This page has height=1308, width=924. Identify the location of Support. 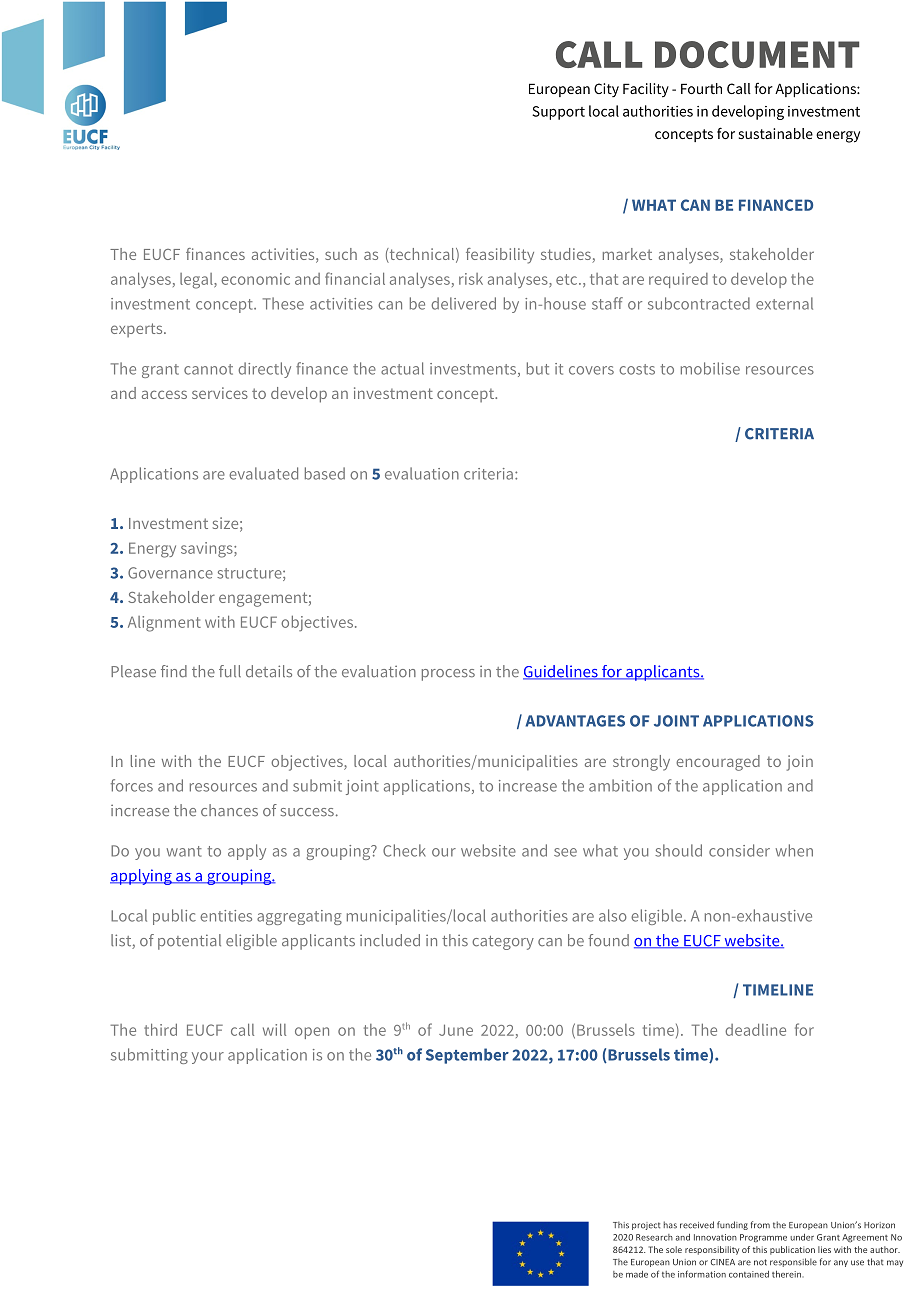
(558, 113).
